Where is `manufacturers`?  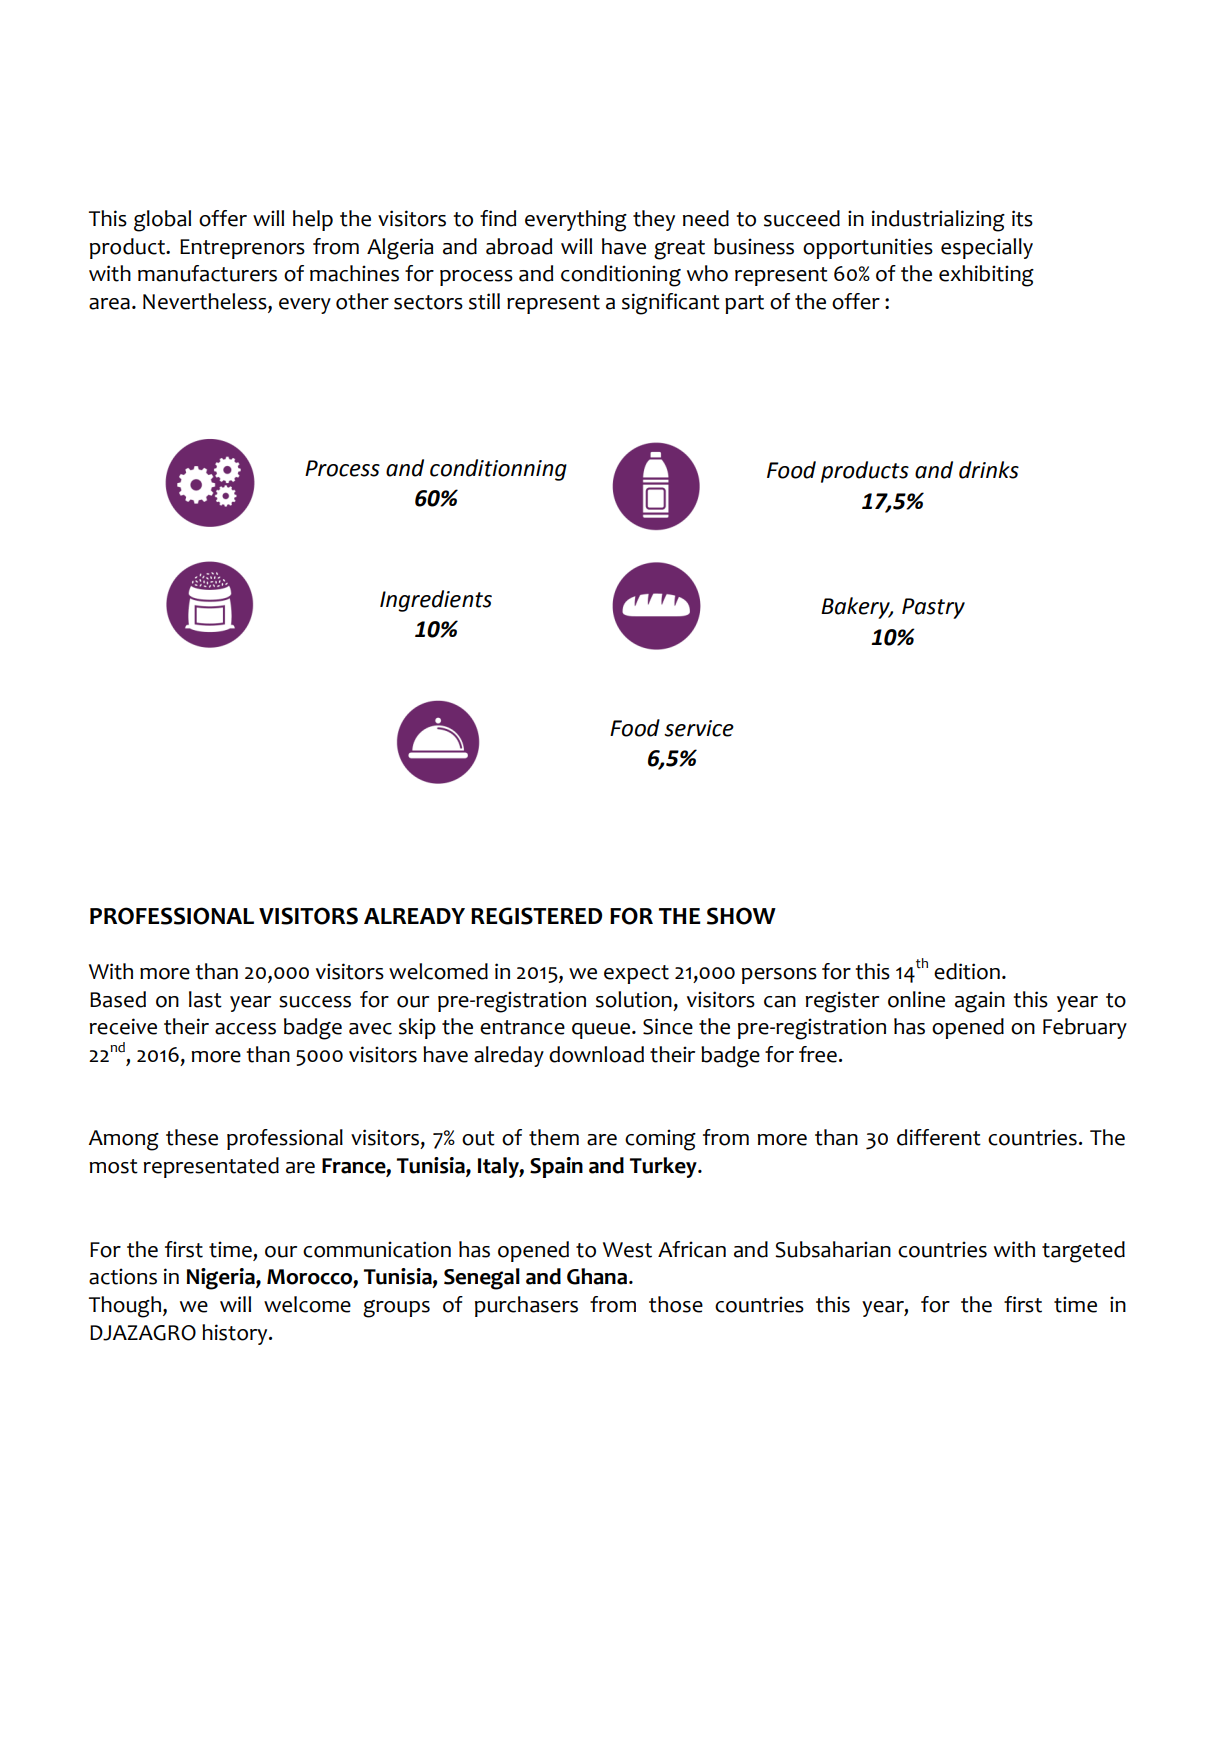
manufacturers is located at coordinates (207, 273).
